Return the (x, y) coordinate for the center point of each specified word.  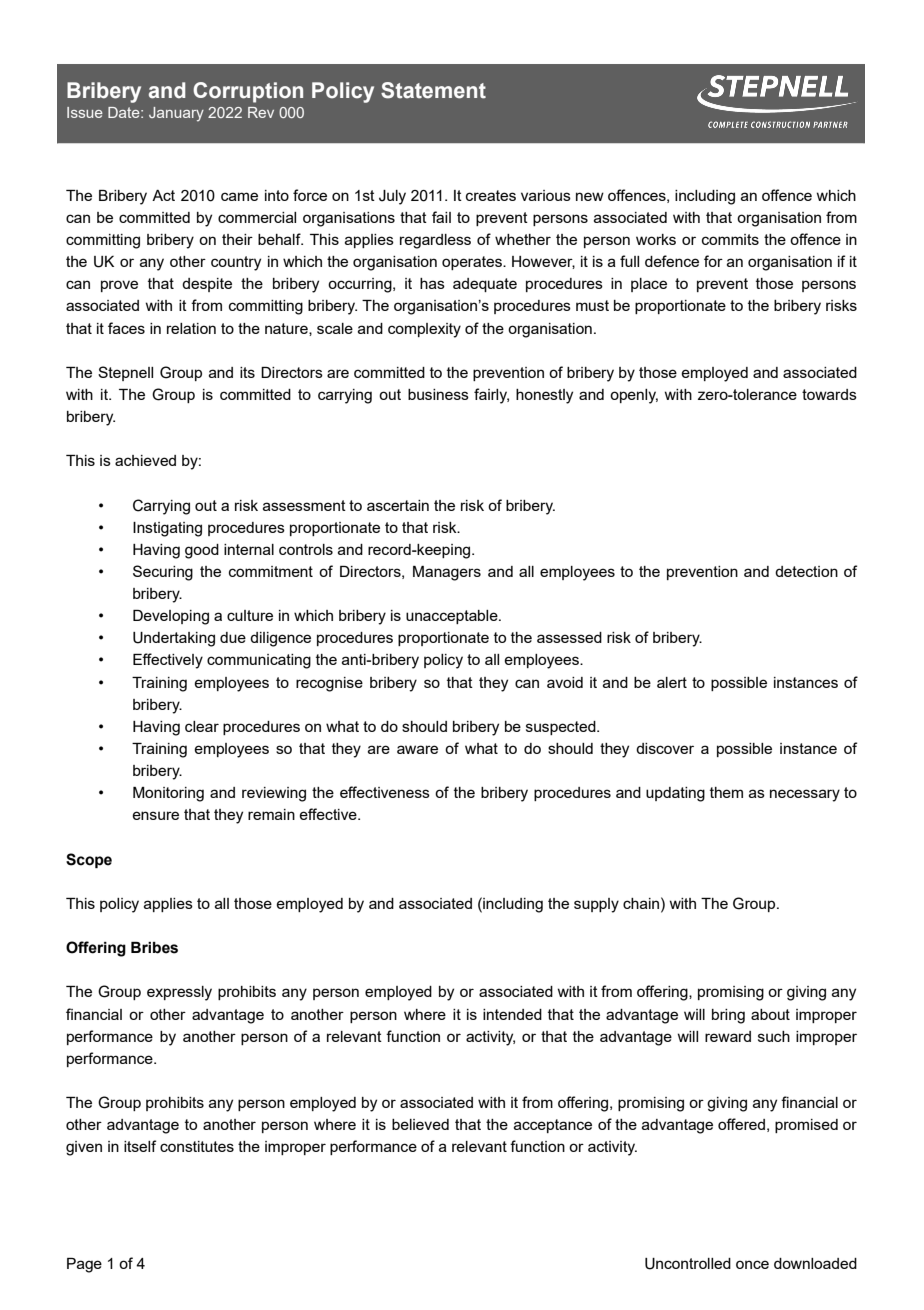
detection (806, 571)
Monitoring (168, 794)
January (176, 114)
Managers (447, 573)
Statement (433, 90)
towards (829, 394)
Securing (163, 573)
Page (84, 1265)
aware (417, 749)
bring (728, 1016)
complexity (424, 330)
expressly (179, 993)
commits (730, 239)
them (726, 792)
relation (191, 328)
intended (512, 1014)
